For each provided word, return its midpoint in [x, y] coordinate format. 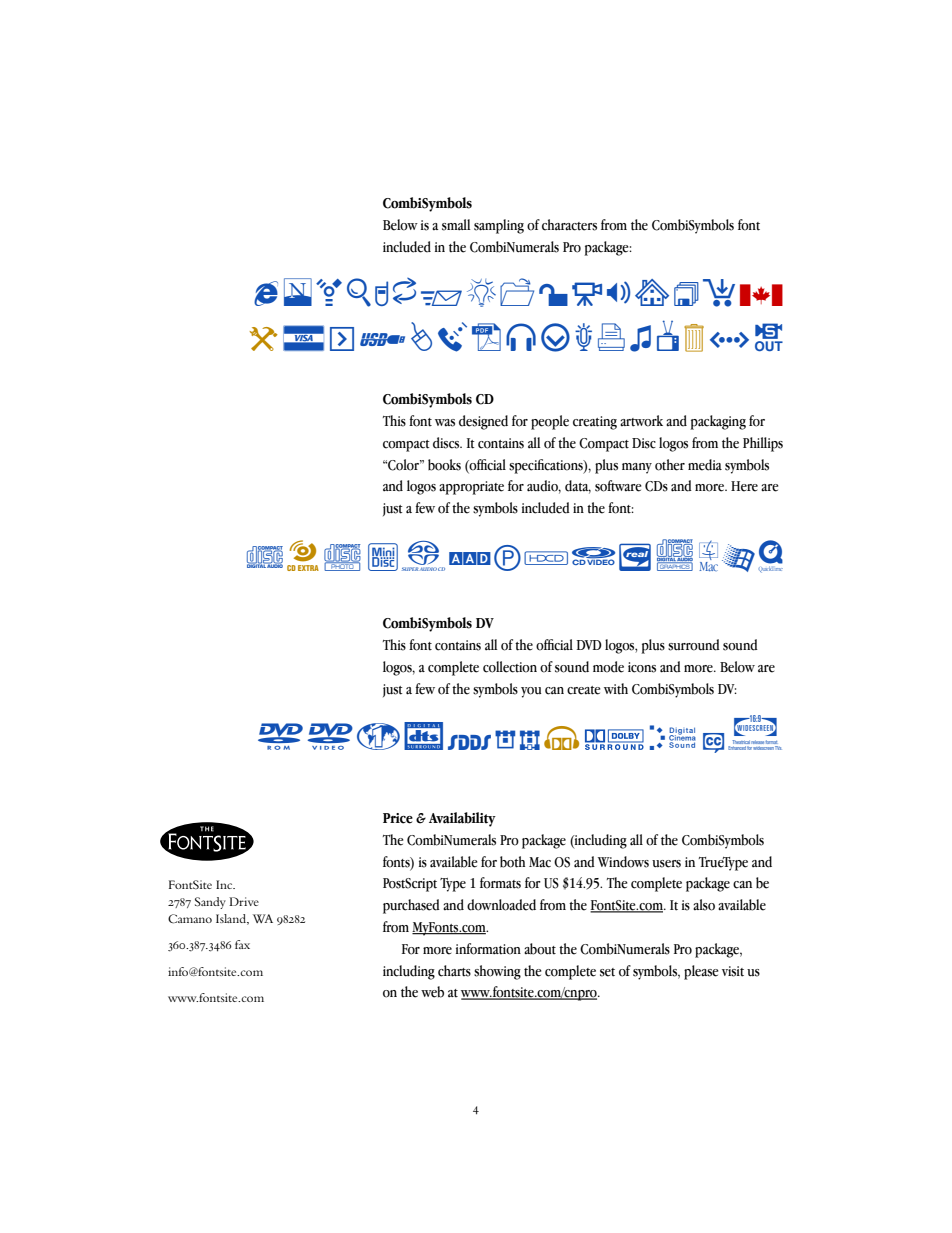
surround [694, 645]
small [456, 225]
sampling [499, 226]
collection [510, 667]
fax [242, 944]
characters [569, 225]
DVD [589, 645]
